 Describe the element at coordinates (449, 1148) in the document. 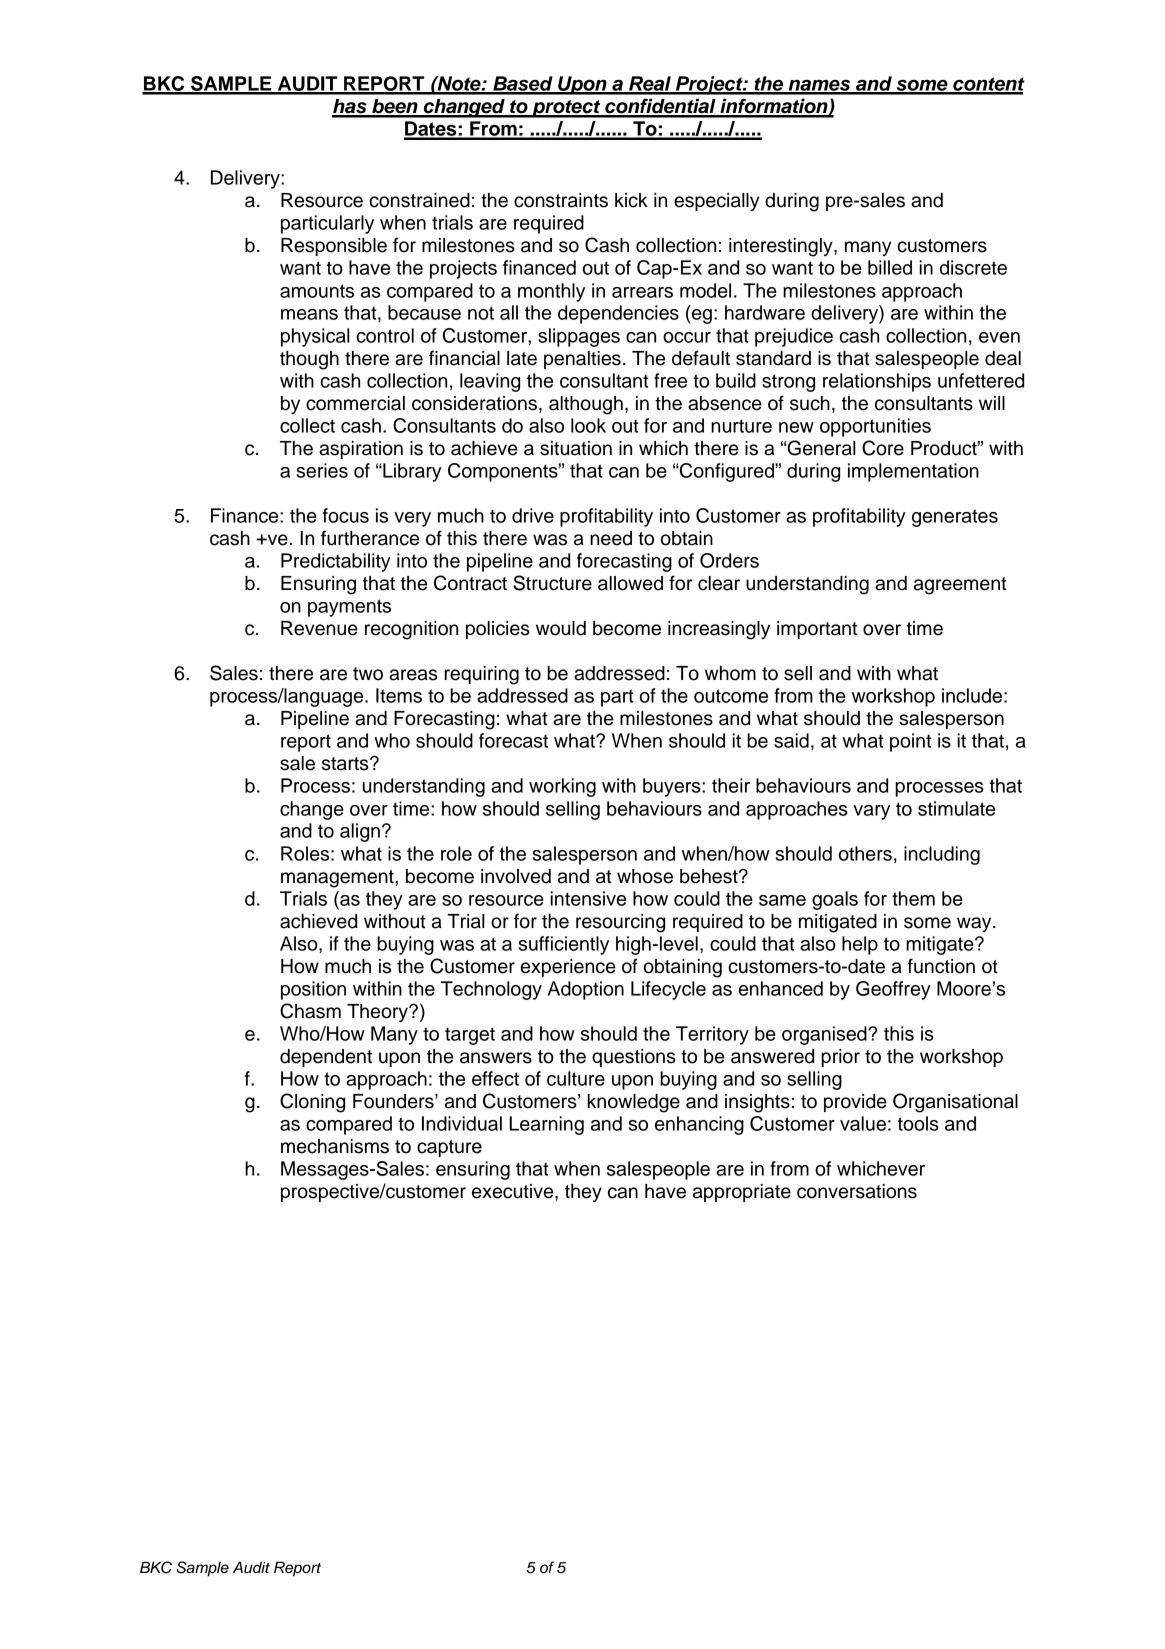

I see `capture` at that location.
